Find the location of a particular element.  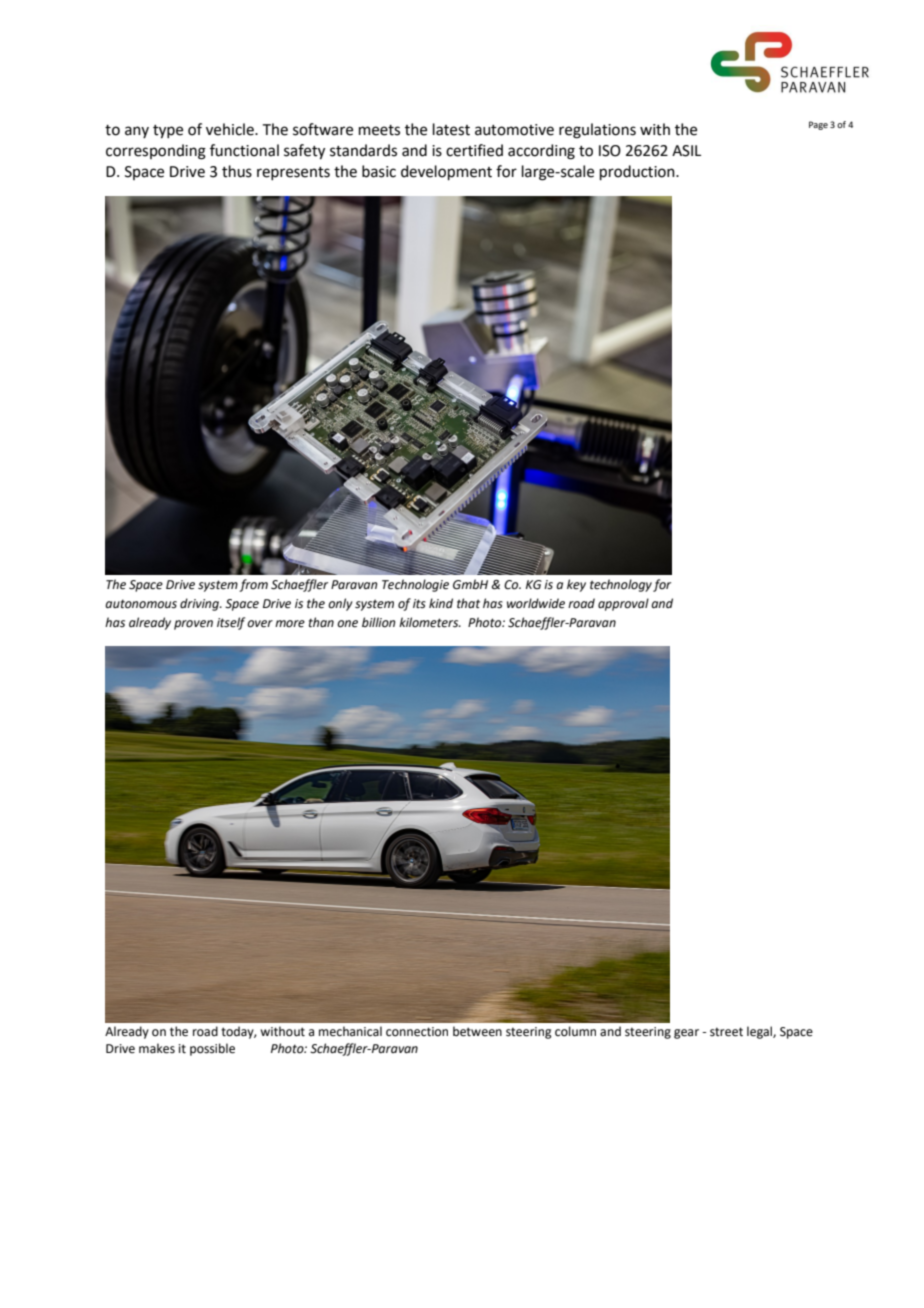

key is located at coordinates (576, 585).
